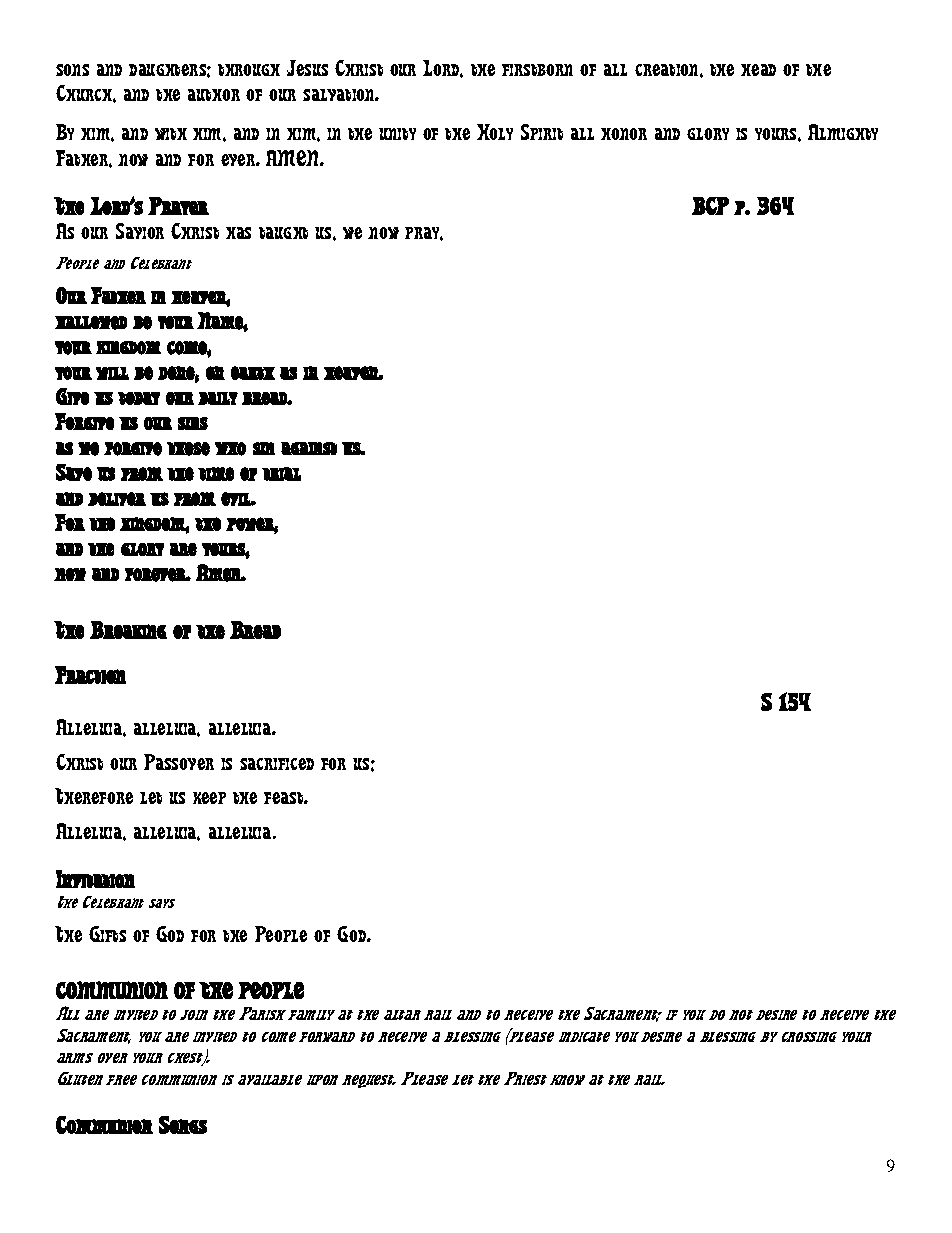 Image resolution: width=952 pixels, height=1233 pixels. I want to click on trial, so click(281, 474).
